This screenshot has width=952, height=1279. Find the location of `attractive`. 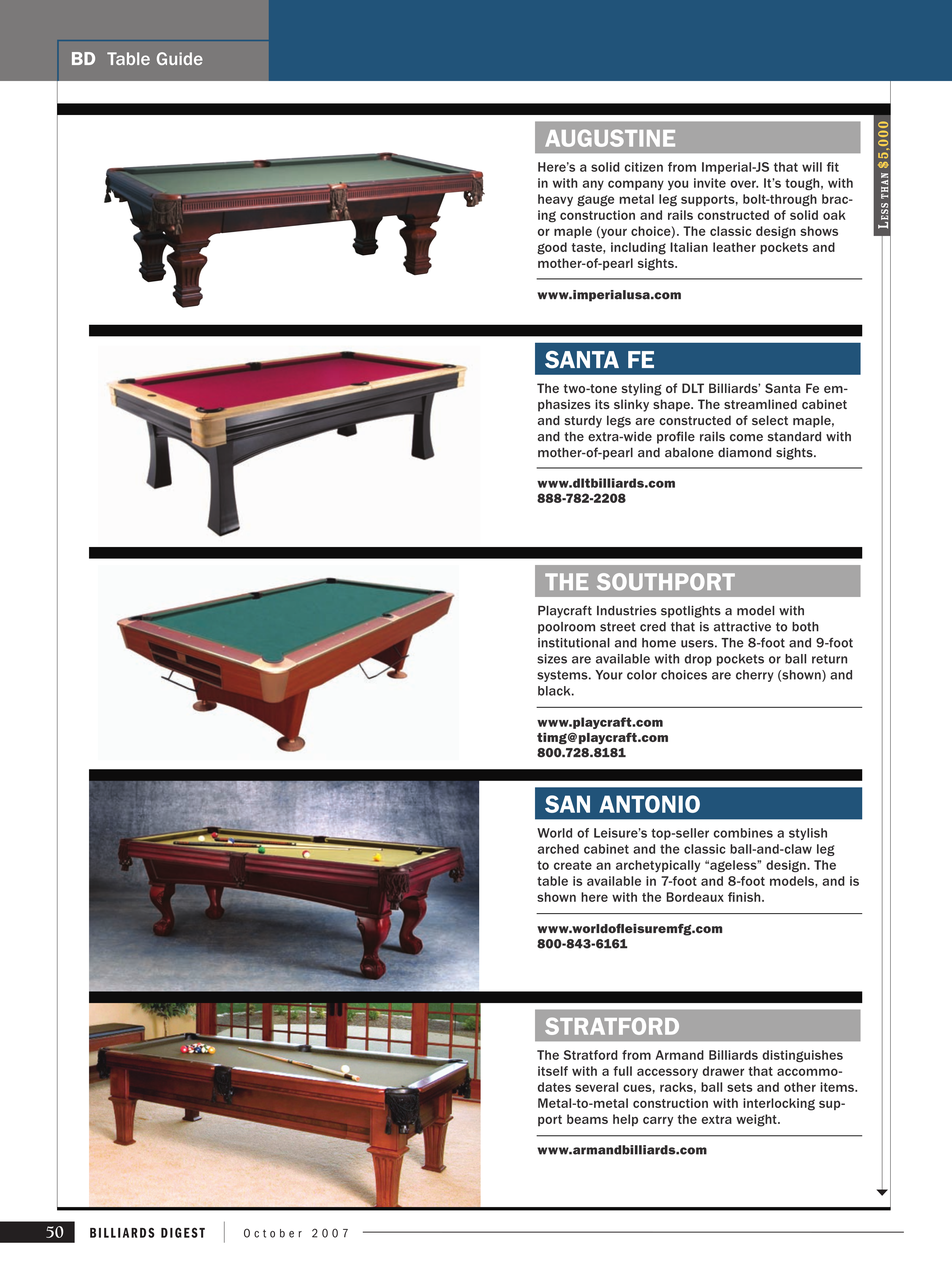

attractive is located at coordinates (742, 627).
